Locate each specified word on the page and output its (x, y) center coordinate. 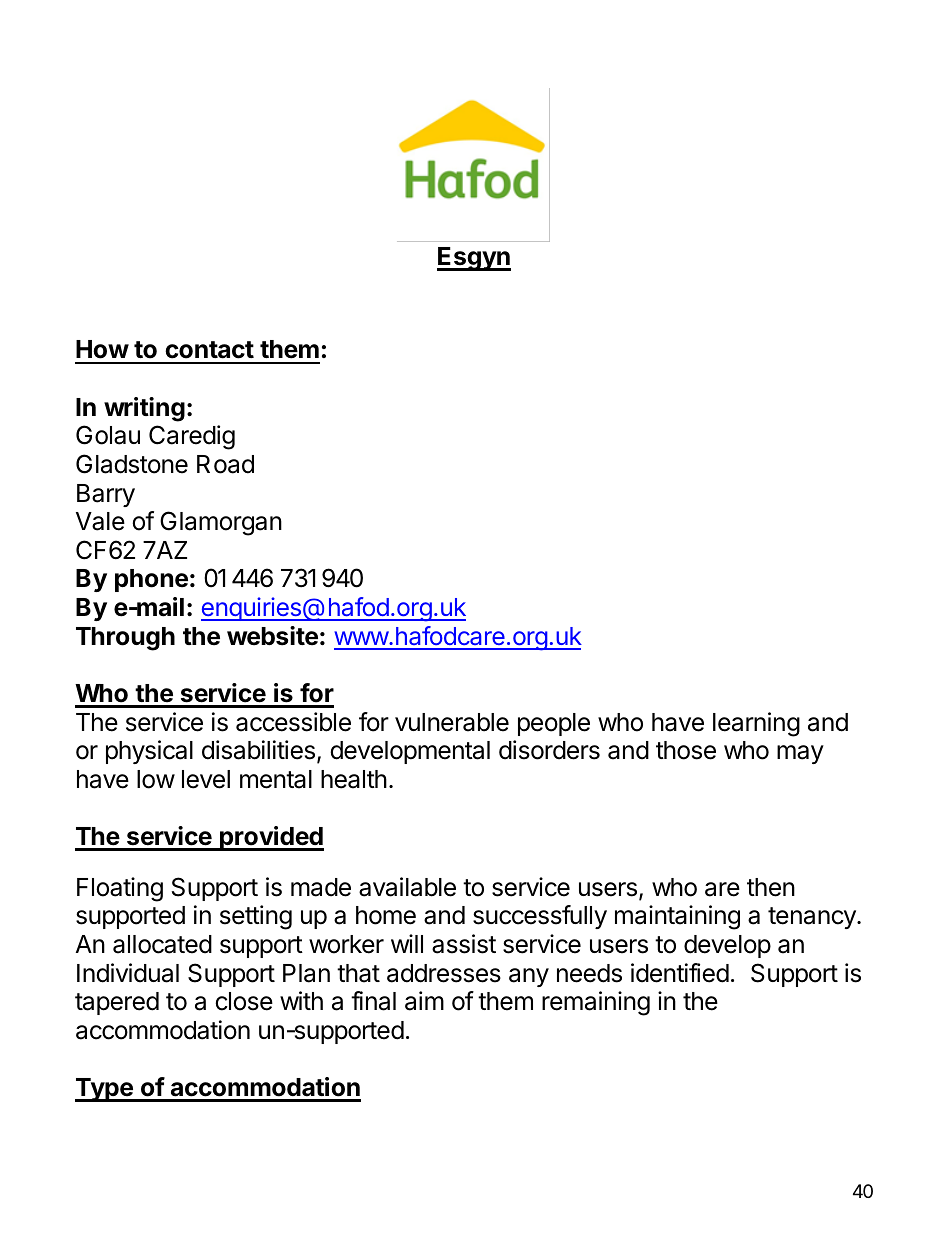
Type (105, 1090)
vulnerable (452, 722)
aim (424, 1001)
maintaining (677, 917)
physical (149, 752)
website (272, 636)
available (407, 887)
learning (756, 724)
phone (151, 580)
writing (144, 409)
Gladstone (132, 464)
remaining (596, 1003)
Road (225, 464)
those (686, 750)
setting (256, 917)
